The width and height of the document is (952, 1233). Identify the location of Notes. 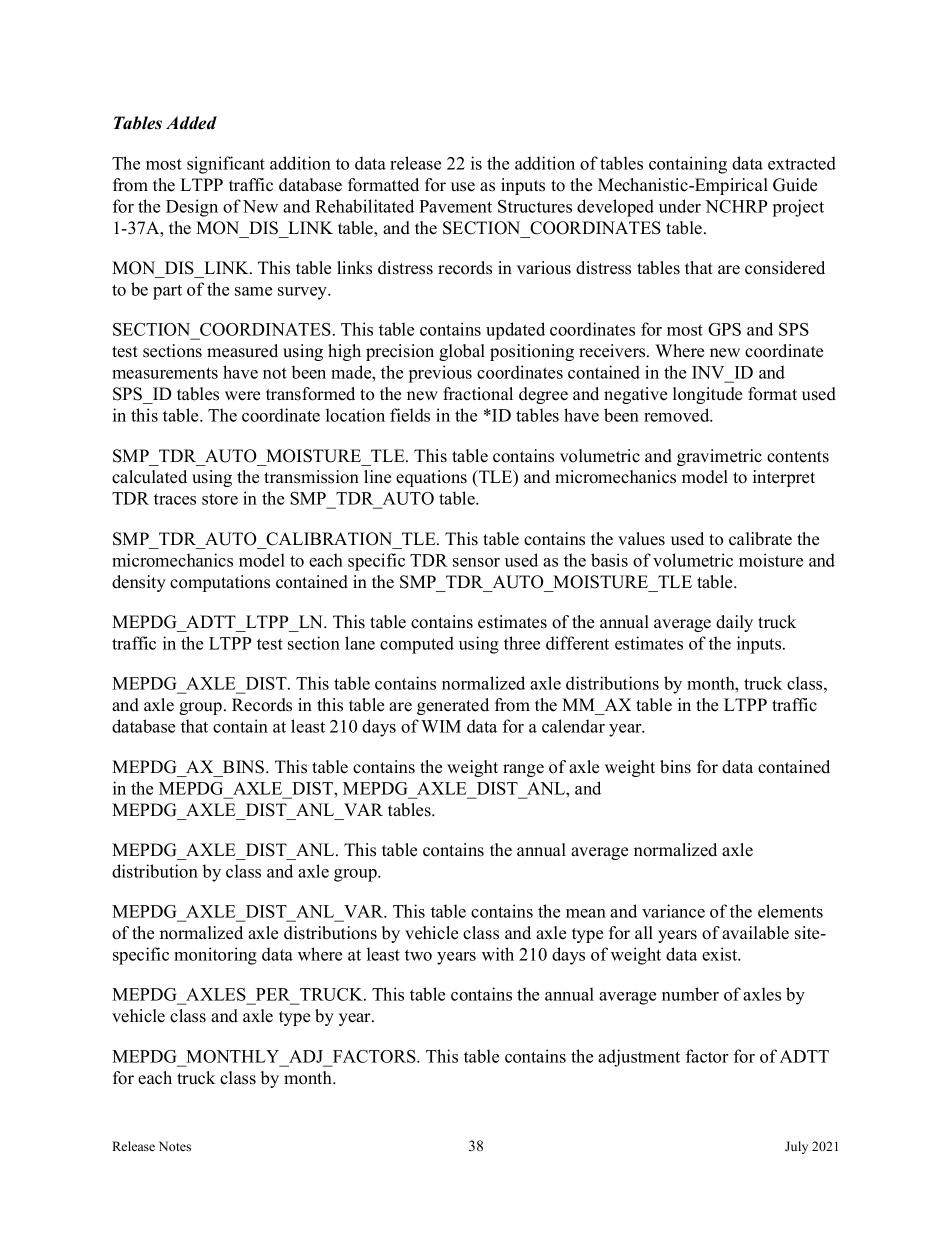
(175, 1146).
